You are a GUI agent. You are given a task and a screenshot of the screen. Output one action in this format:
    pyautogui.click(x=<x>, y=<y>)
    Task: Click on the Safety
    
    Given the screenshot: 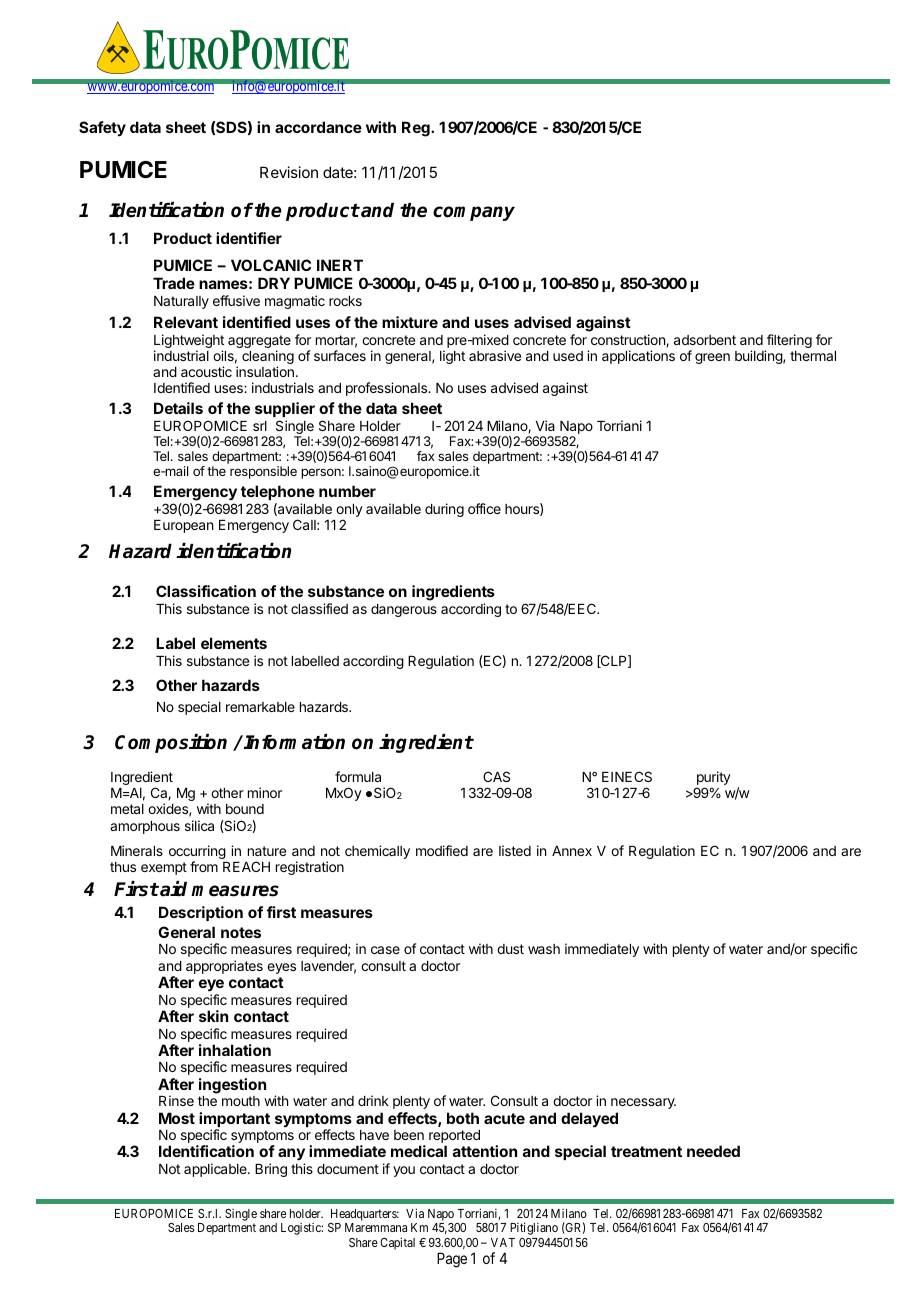 What is the action you would take?
    pyautogui.click(x=102, y=128)
